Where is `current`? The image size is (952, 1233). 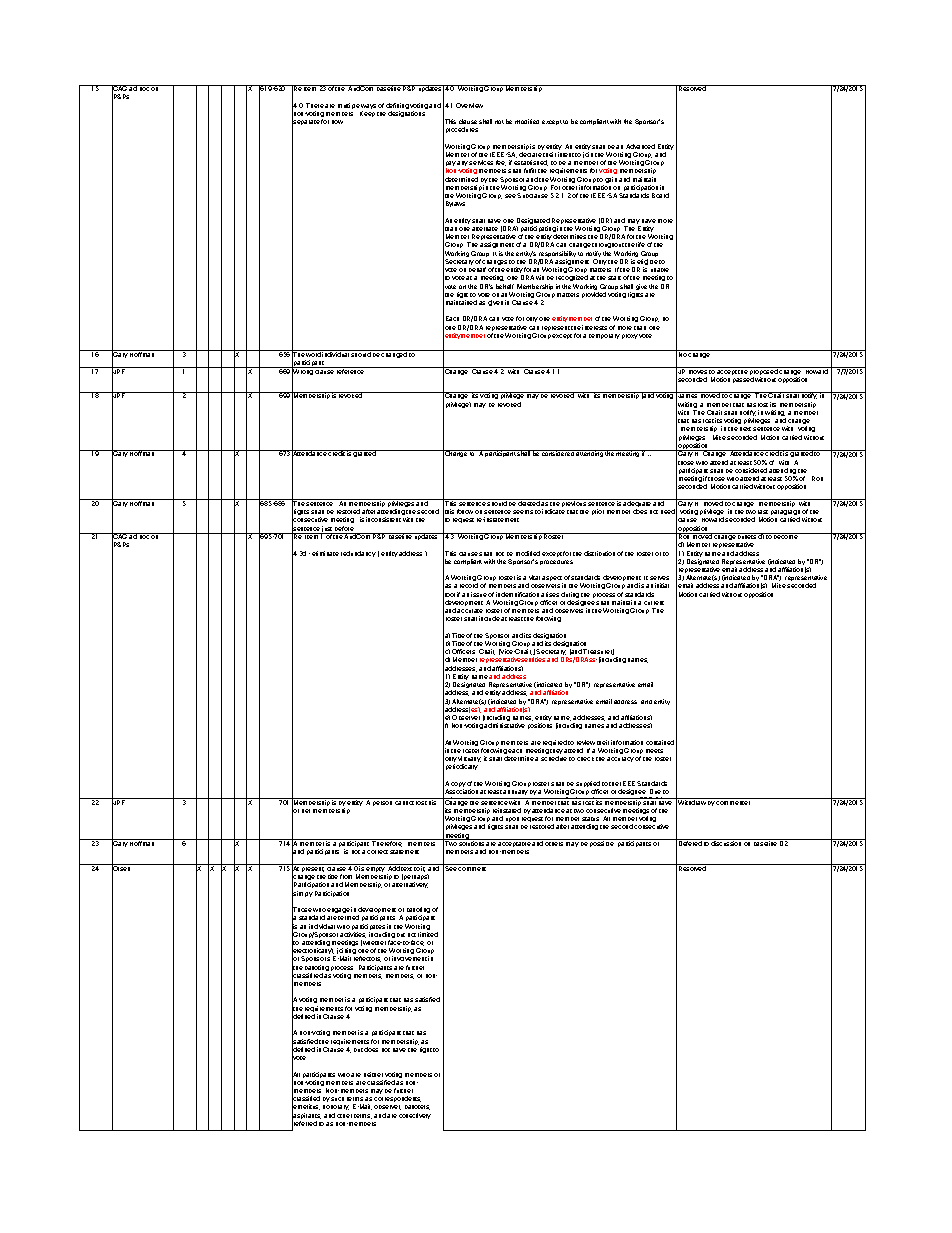 current is located at coordinates (654, 603).
